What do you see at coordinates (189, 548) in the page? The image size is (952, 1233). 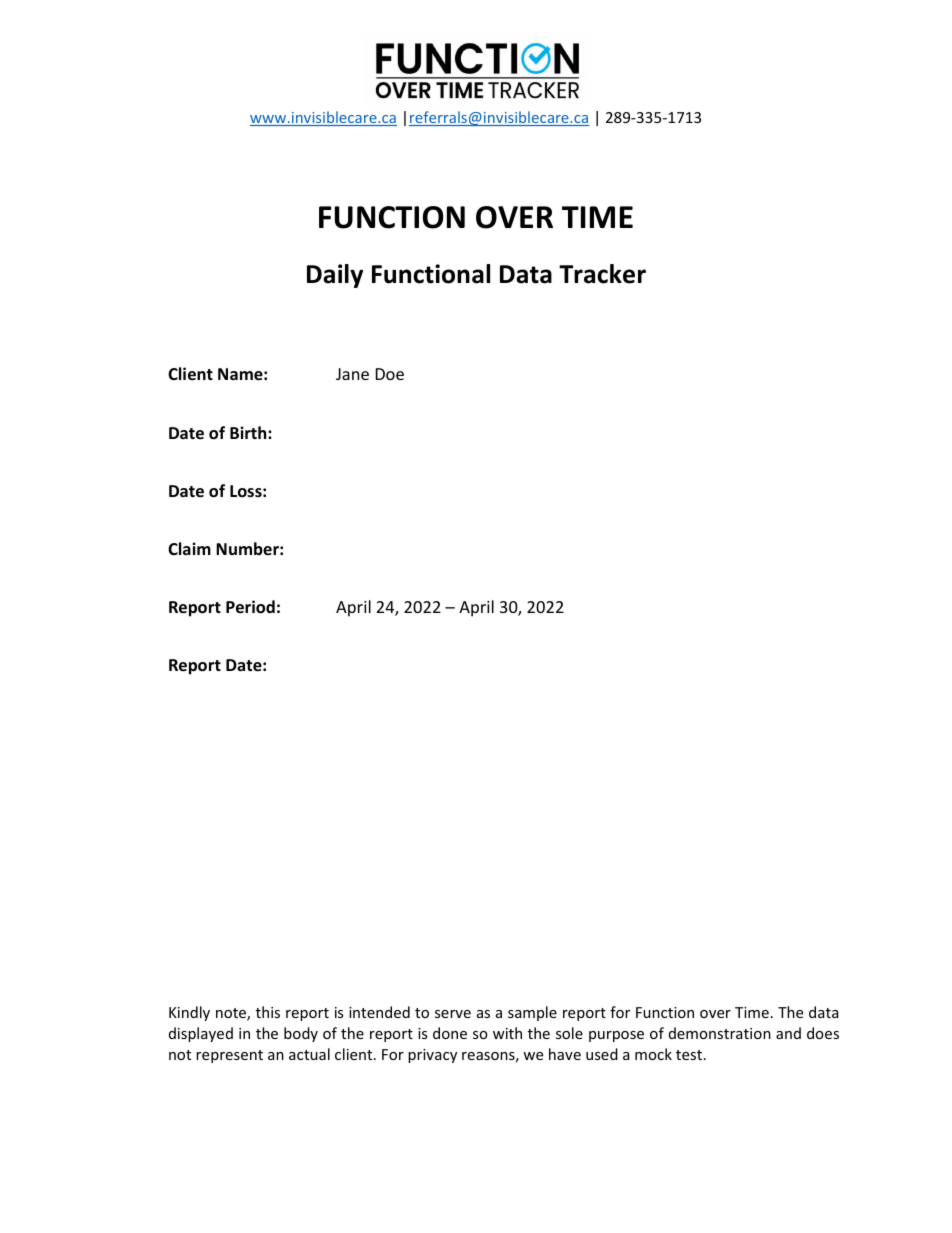 I see `Claim` at bounding box center [189, 548].
